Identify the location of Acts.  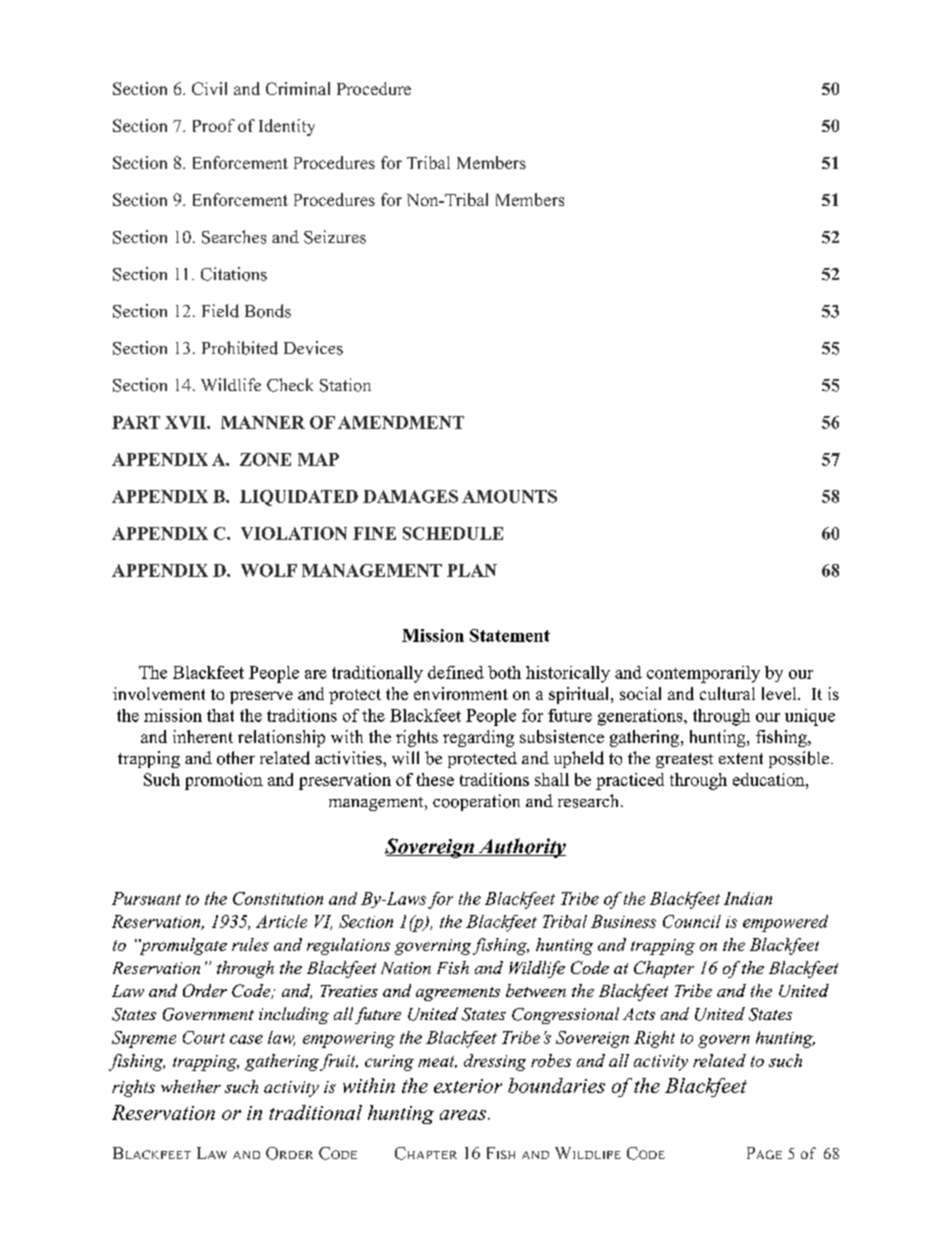
(639, 1014).
